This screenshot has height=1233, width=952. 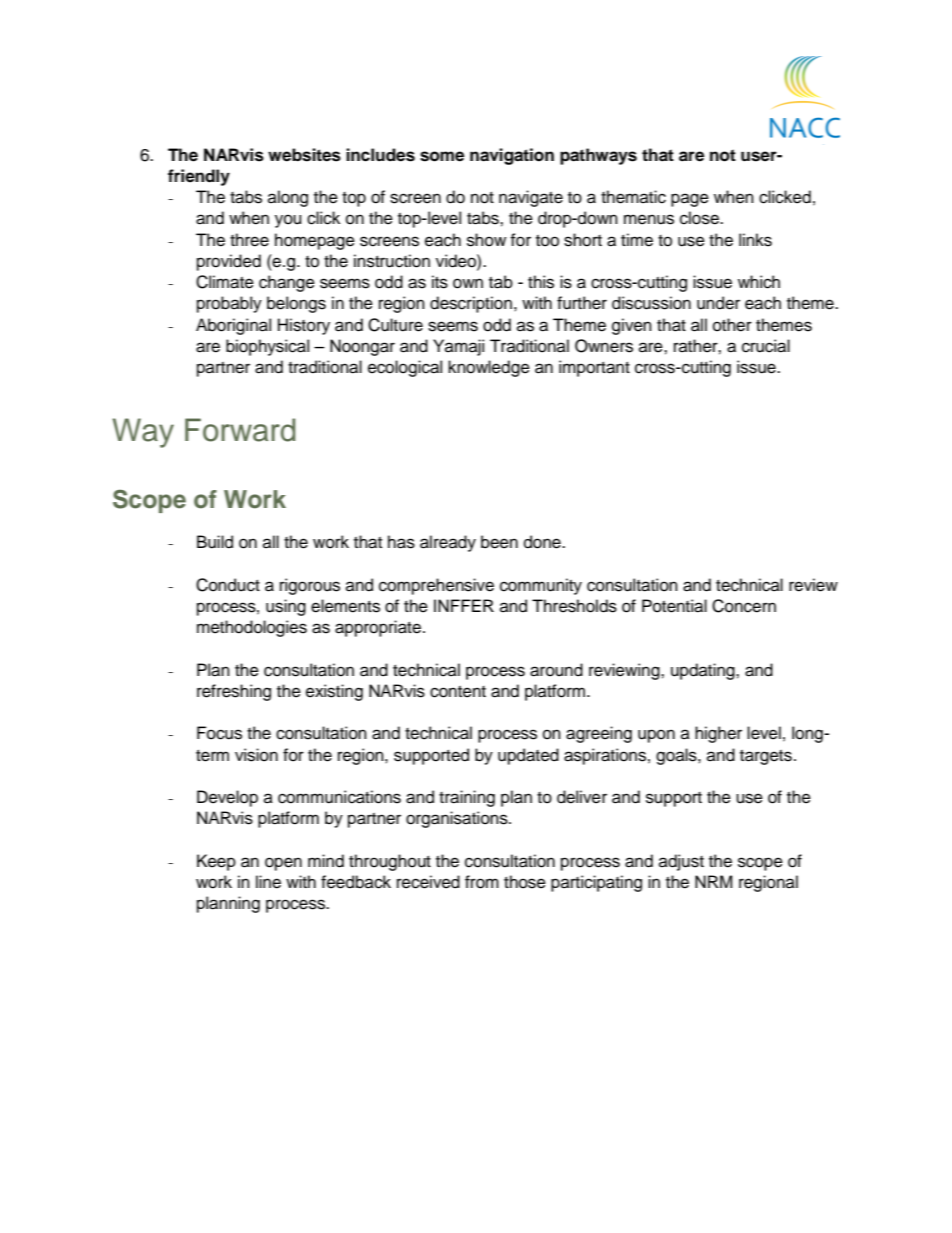 What do you see at coordinates (700, 218) in the screenshot?
I see `close` at bounding box center [700, 218].
